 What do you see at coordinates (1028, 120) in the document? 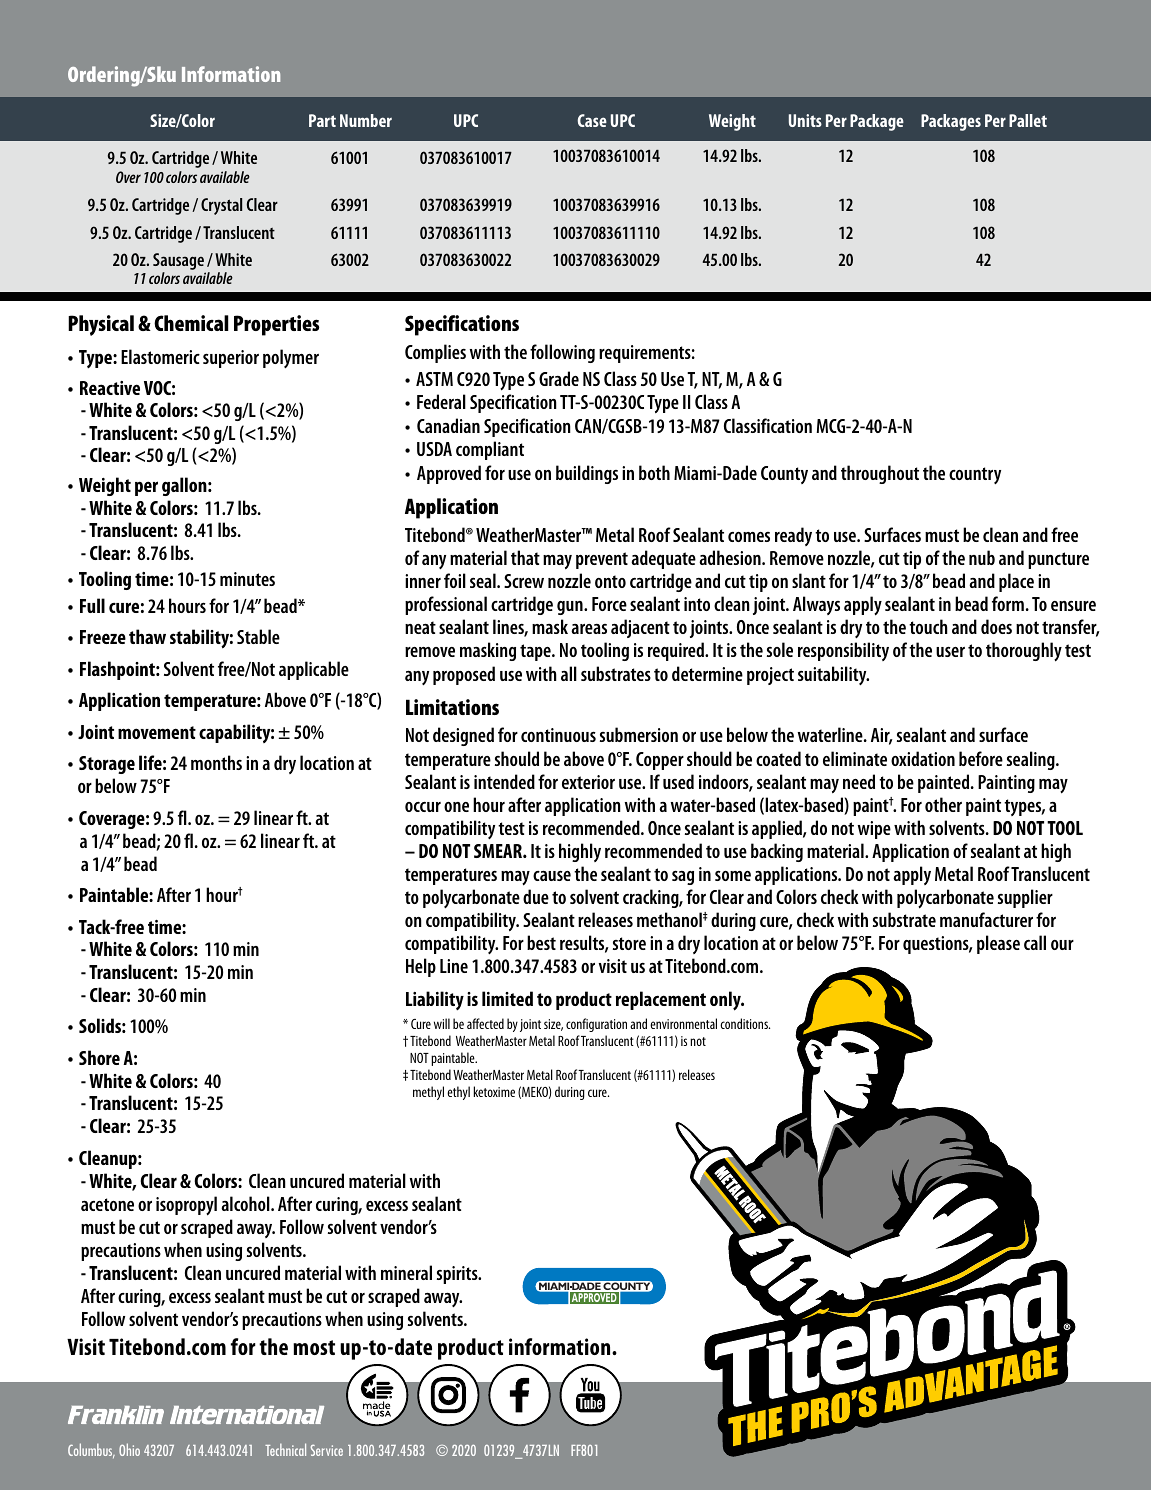
I see `Pallet` at bounding box center [1028, 120].
